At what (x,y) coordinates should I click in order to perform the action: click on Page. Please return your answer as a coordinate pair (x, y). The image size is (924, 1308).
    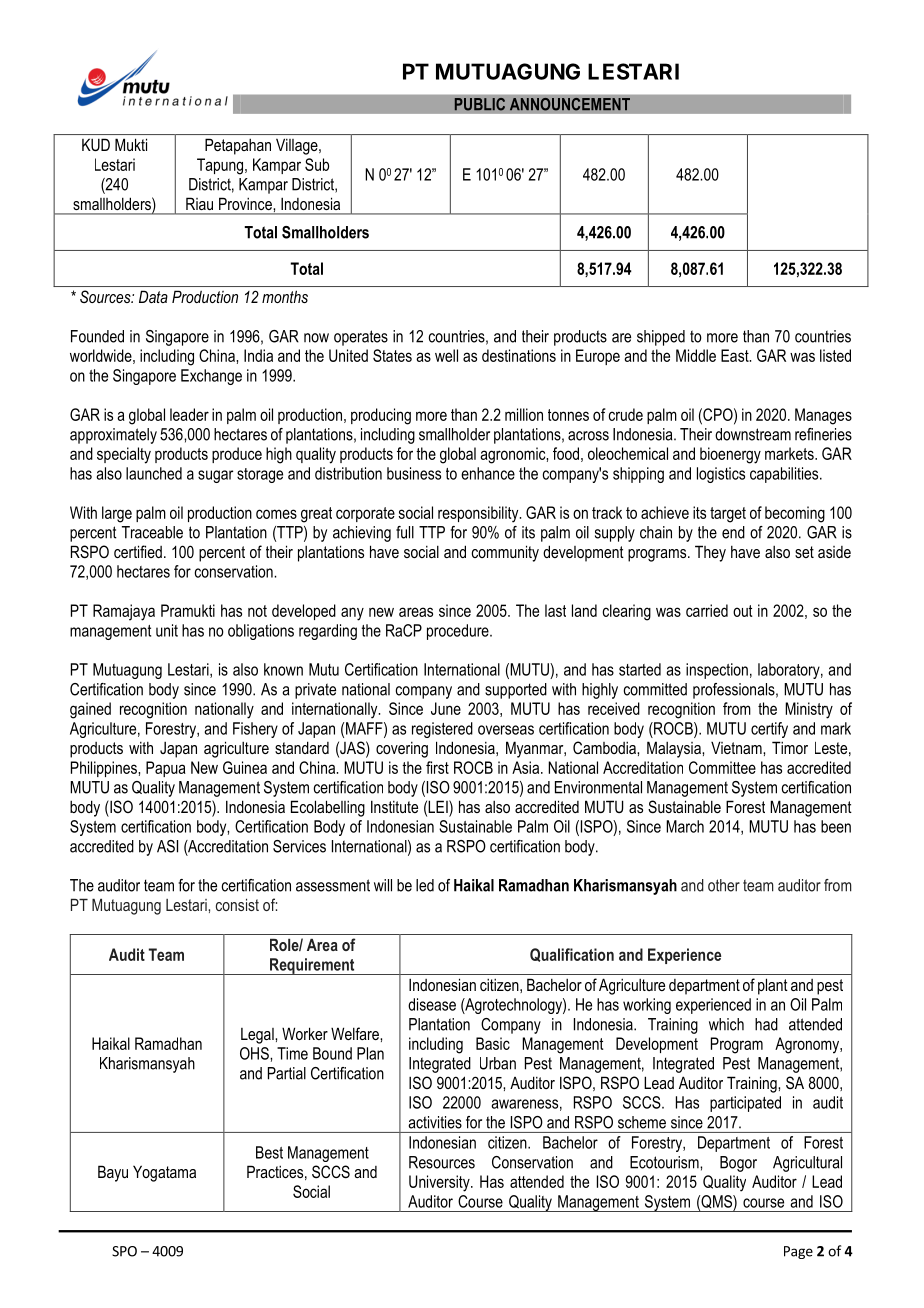
    Looking at the image, I should click on (798, 1252).
